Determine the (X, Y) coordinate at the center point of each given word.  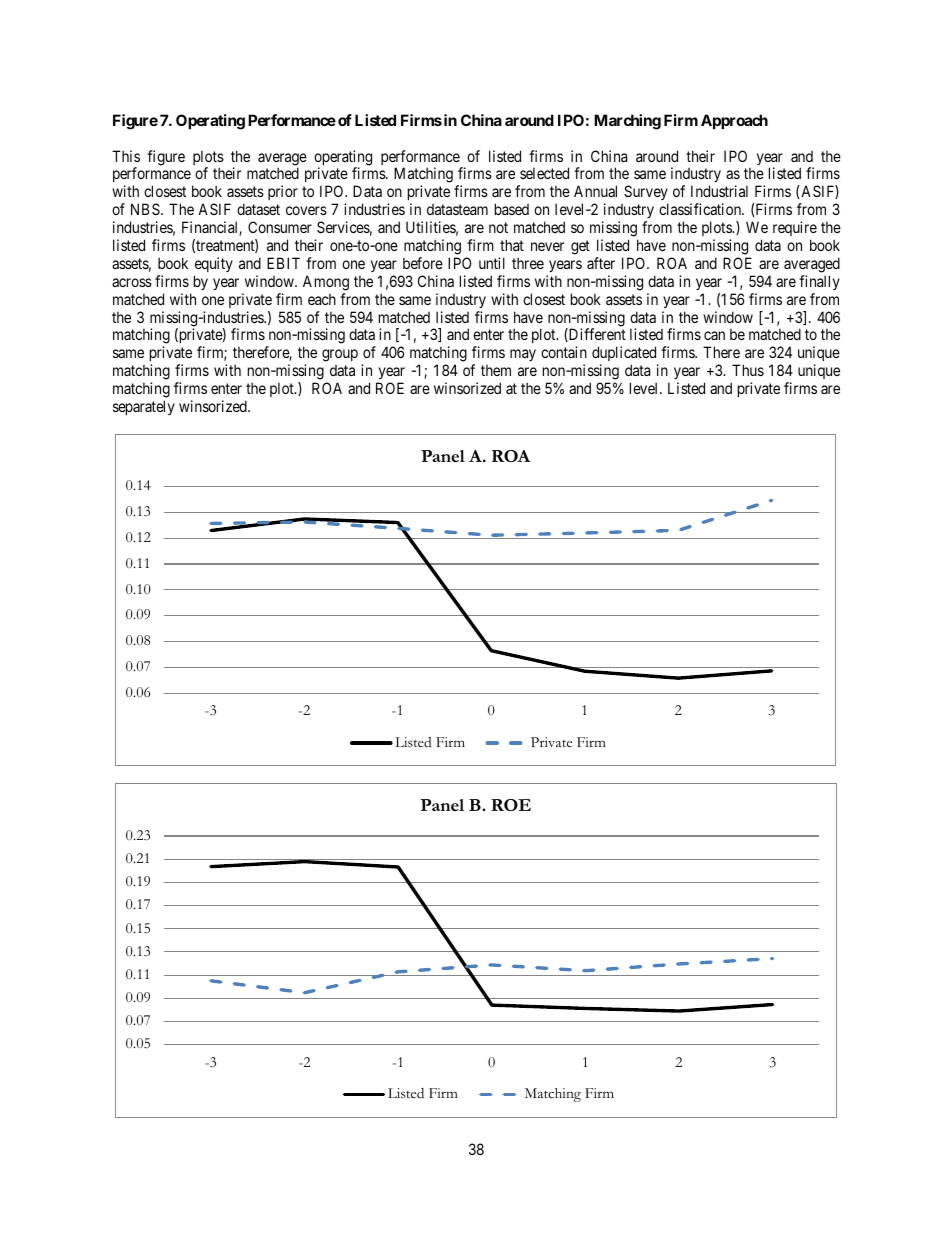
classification (701, 209)
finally (819, 282)
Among (326, 283)
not (498, 227)
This (126, 156)
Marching (627, 122)
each (322, 299)
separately (144, 407)
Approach (734, 121)
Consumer (280, 227)
